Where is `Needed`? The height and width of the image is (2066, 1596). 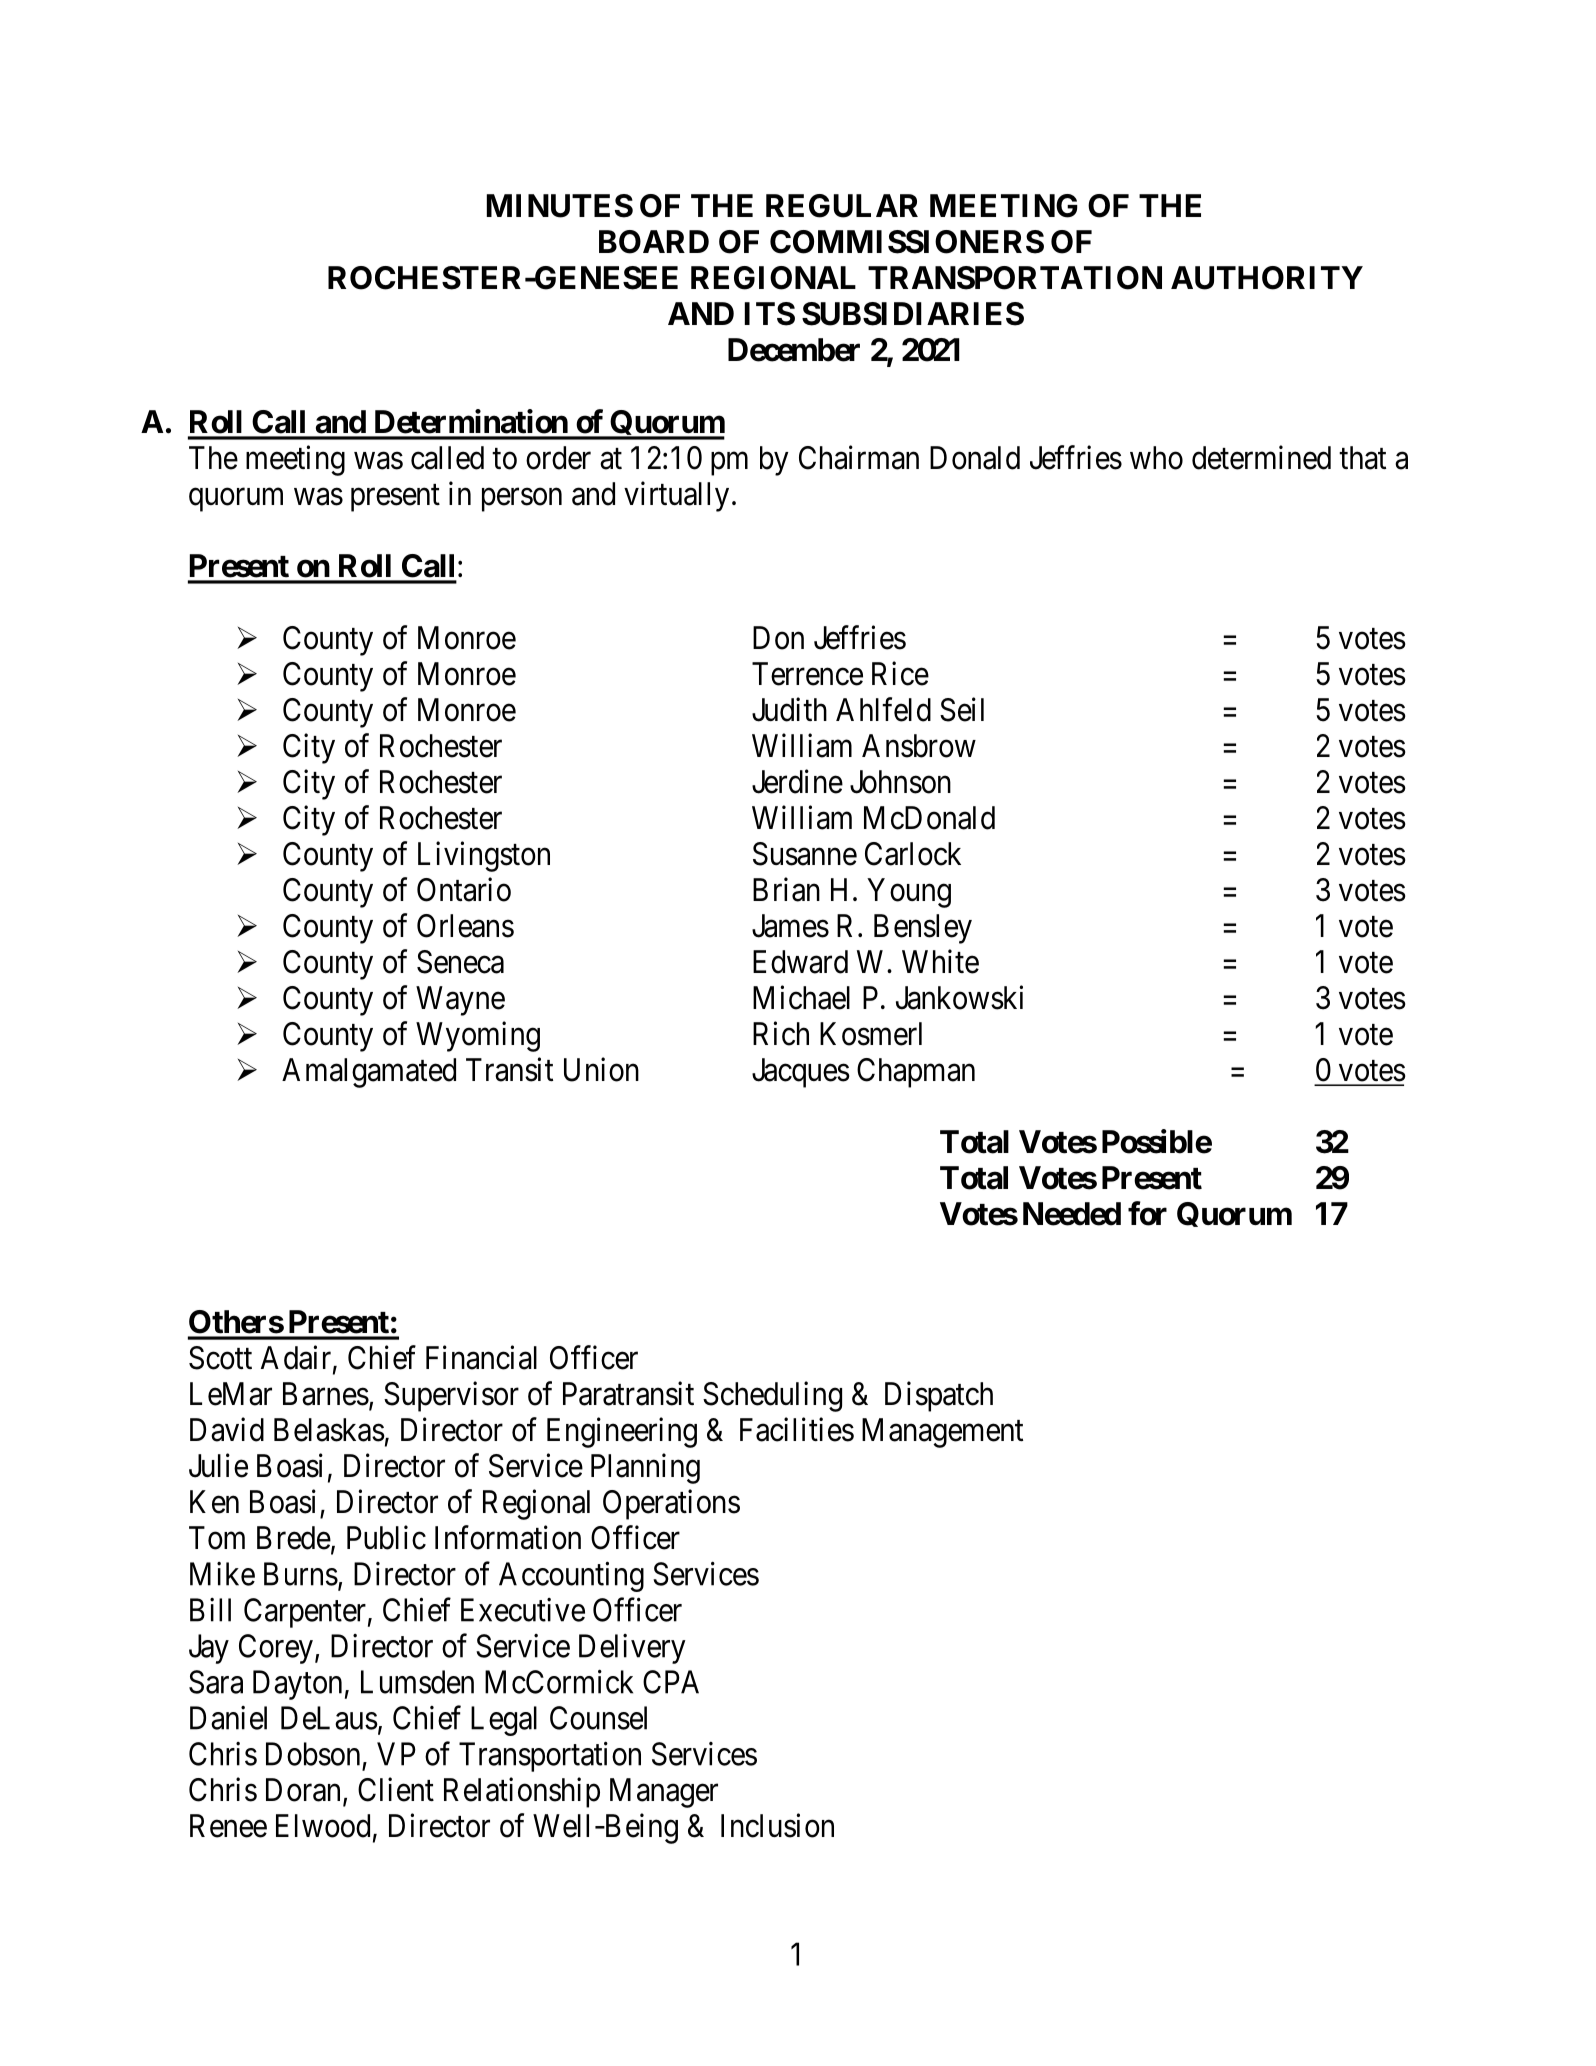 Needed is located at coordinates (1072, 1214).
